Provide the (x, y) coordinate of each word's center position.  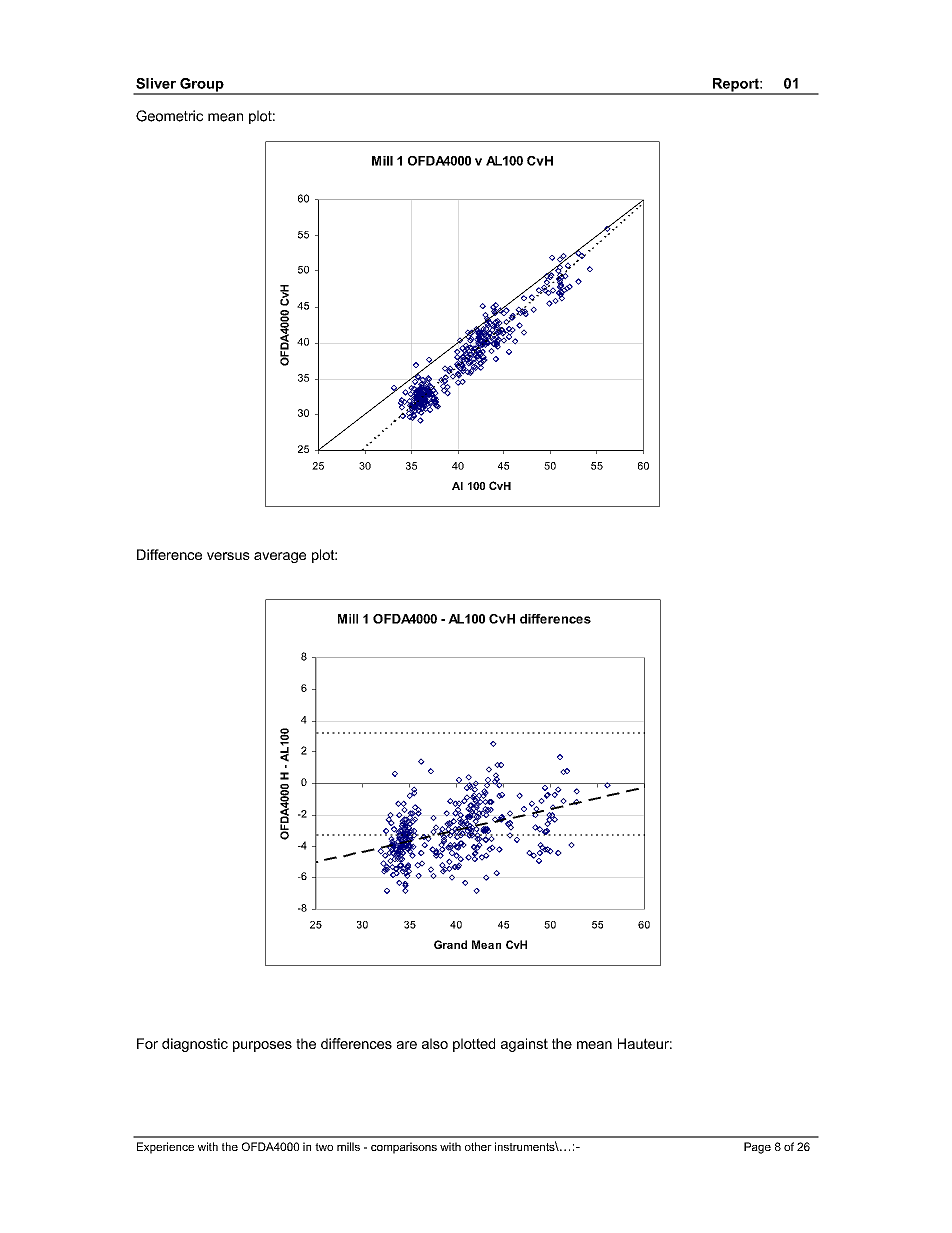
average (280, 557)
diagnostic (195, 1045)
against (524, 1045)
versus (228, 556)
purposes (262, 1046)
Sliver (156, 83)
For (147, 1043)
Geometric (169, 116)
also (435, 1043)
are (407, 1045)
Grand (450, 944)
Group (202, 86)
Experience (165, 1148)
